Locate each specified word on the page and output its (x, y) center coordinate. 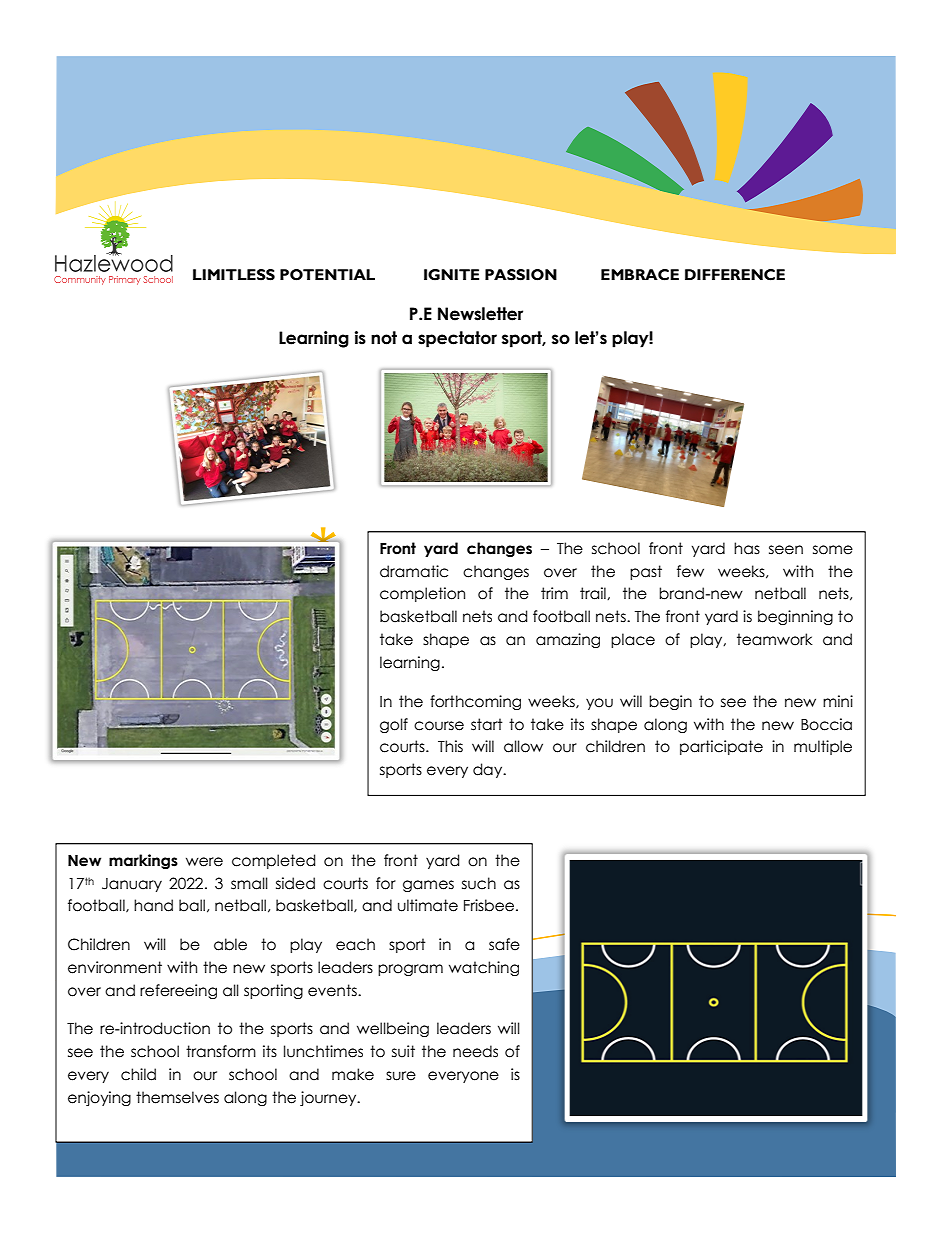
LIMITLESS (234, 275)
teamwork (775, 639)
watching (484, 968)
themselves (177, 1097)
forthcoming (475, 702)
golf (394, 725)
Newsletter (480, 314)
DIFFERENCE (735, 275)
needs (475, 1051)
